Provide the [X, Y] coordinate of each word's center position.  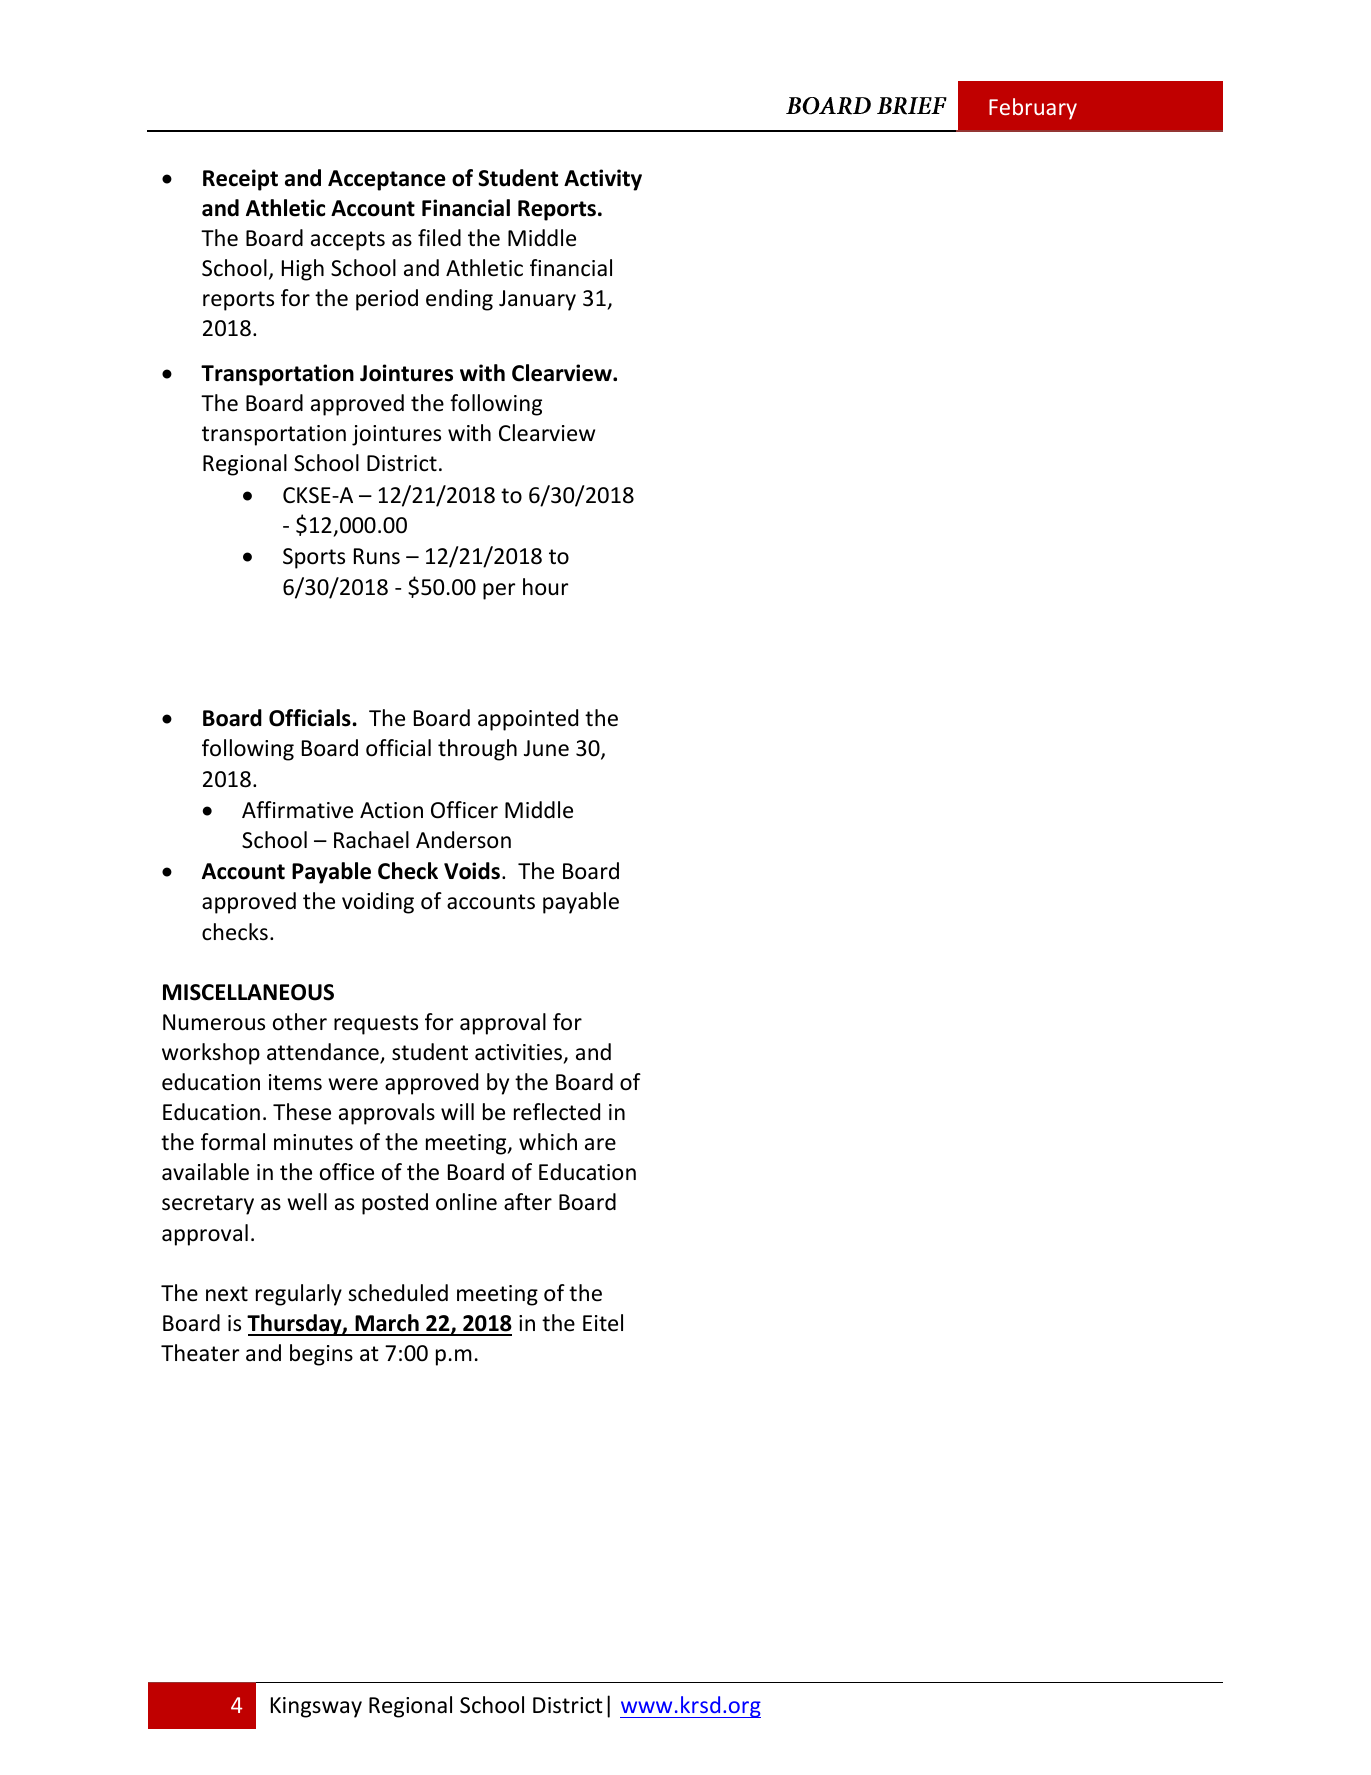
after [528, 1202]
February [1033, 109]
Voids [472, 871]
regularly [299, 1295]
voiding [378, 903]
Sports [314, 558]
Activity [603, 180]
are [600, 1144]
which [548, 1142]
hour [545, 587]
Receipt [240, 180]
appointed [528, 720]
